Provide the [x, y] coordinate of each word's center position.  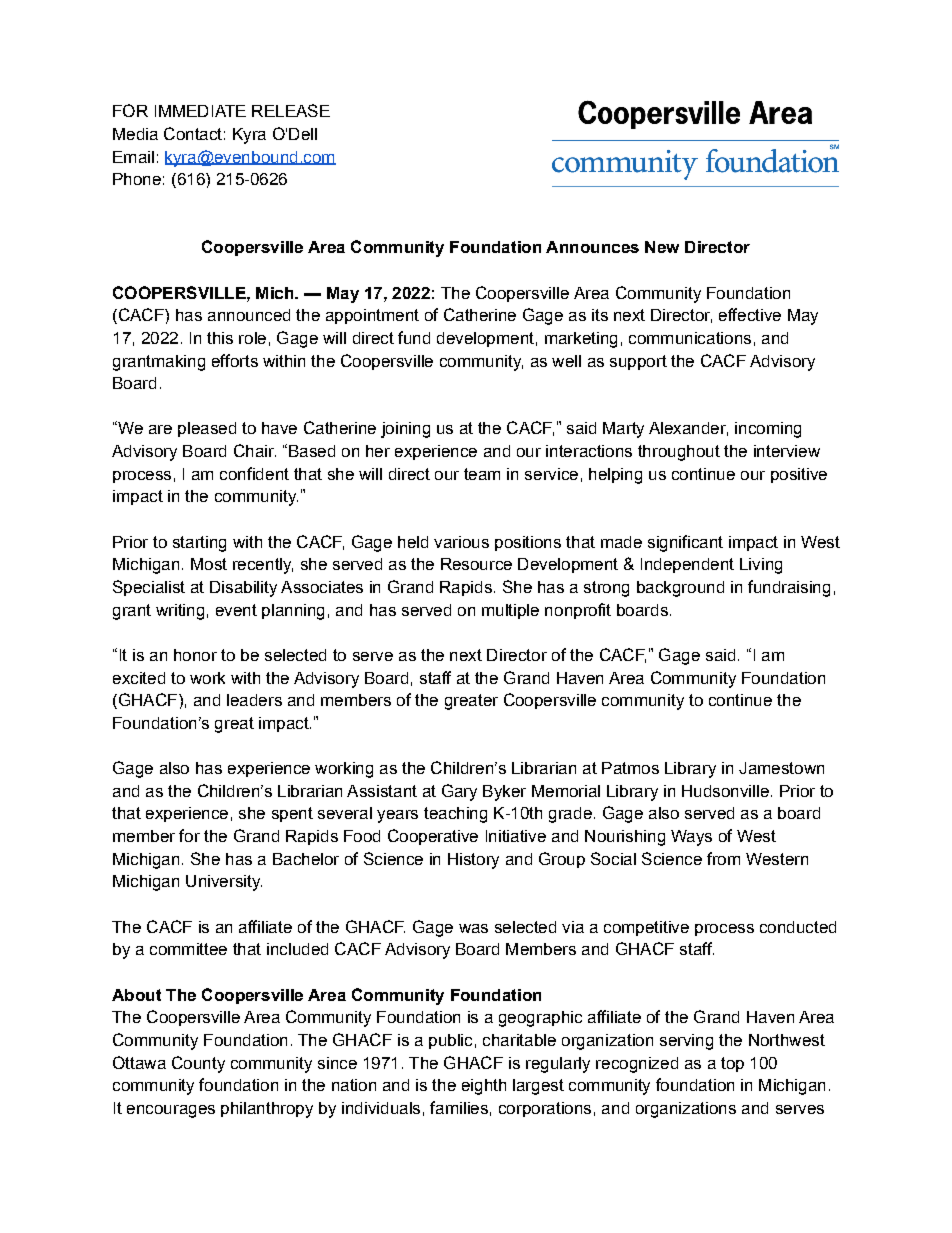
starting [199, 544]
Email [133, 157]
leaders [254, 700]
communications [690, 338]
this [220, 338]
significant [685, 543]
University [224, 883]
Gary [459, 792]
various [461, 542]
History [473, 861]
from [723, 858]
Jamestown [781, 768]
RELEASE [291, 110]
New [662, 247]
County [198, 1064]
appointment [372, 316]
